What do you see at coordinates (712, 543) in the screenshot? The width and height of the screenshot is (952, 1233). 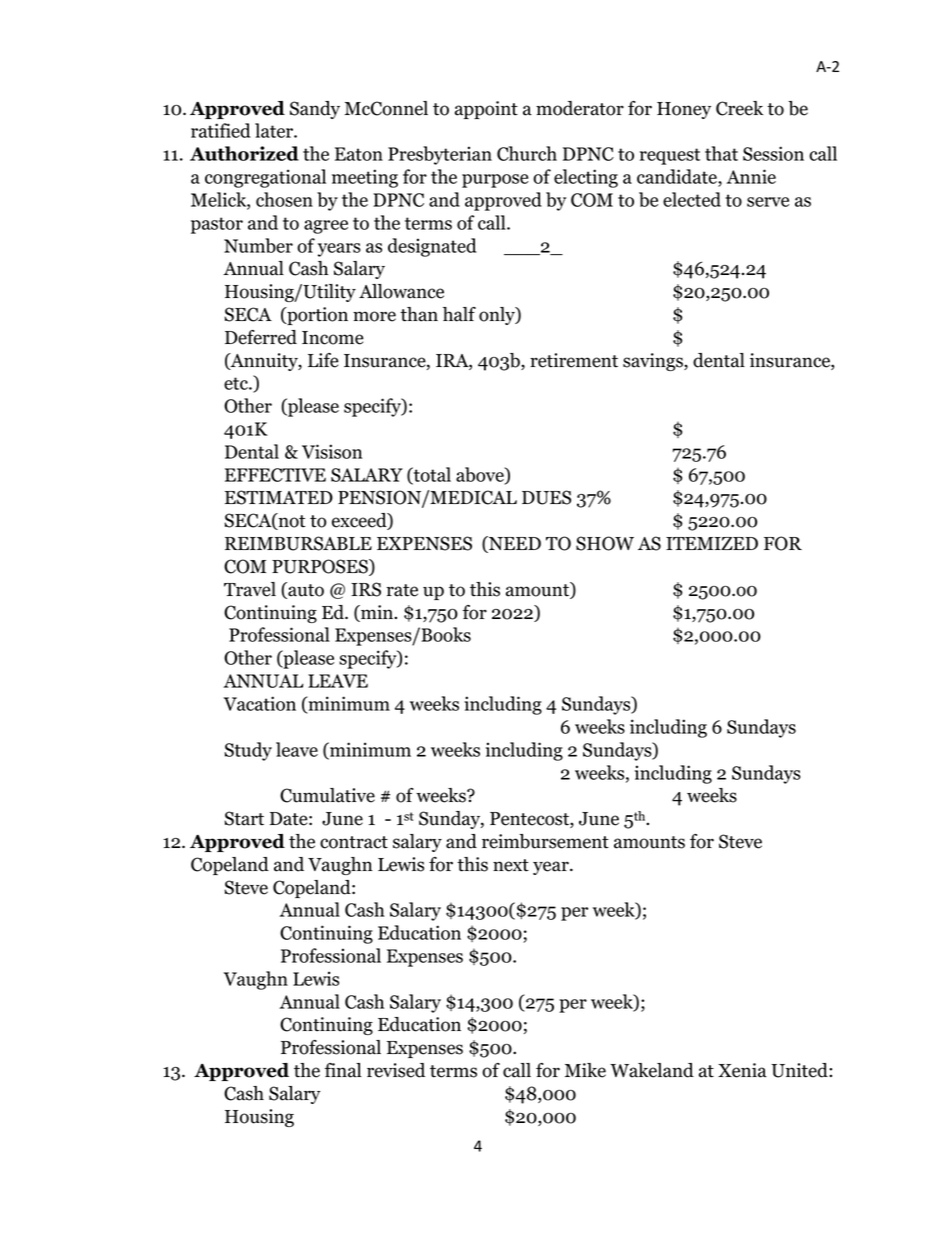 I see `ITEMIZED` at bounding box center [712, 543].
